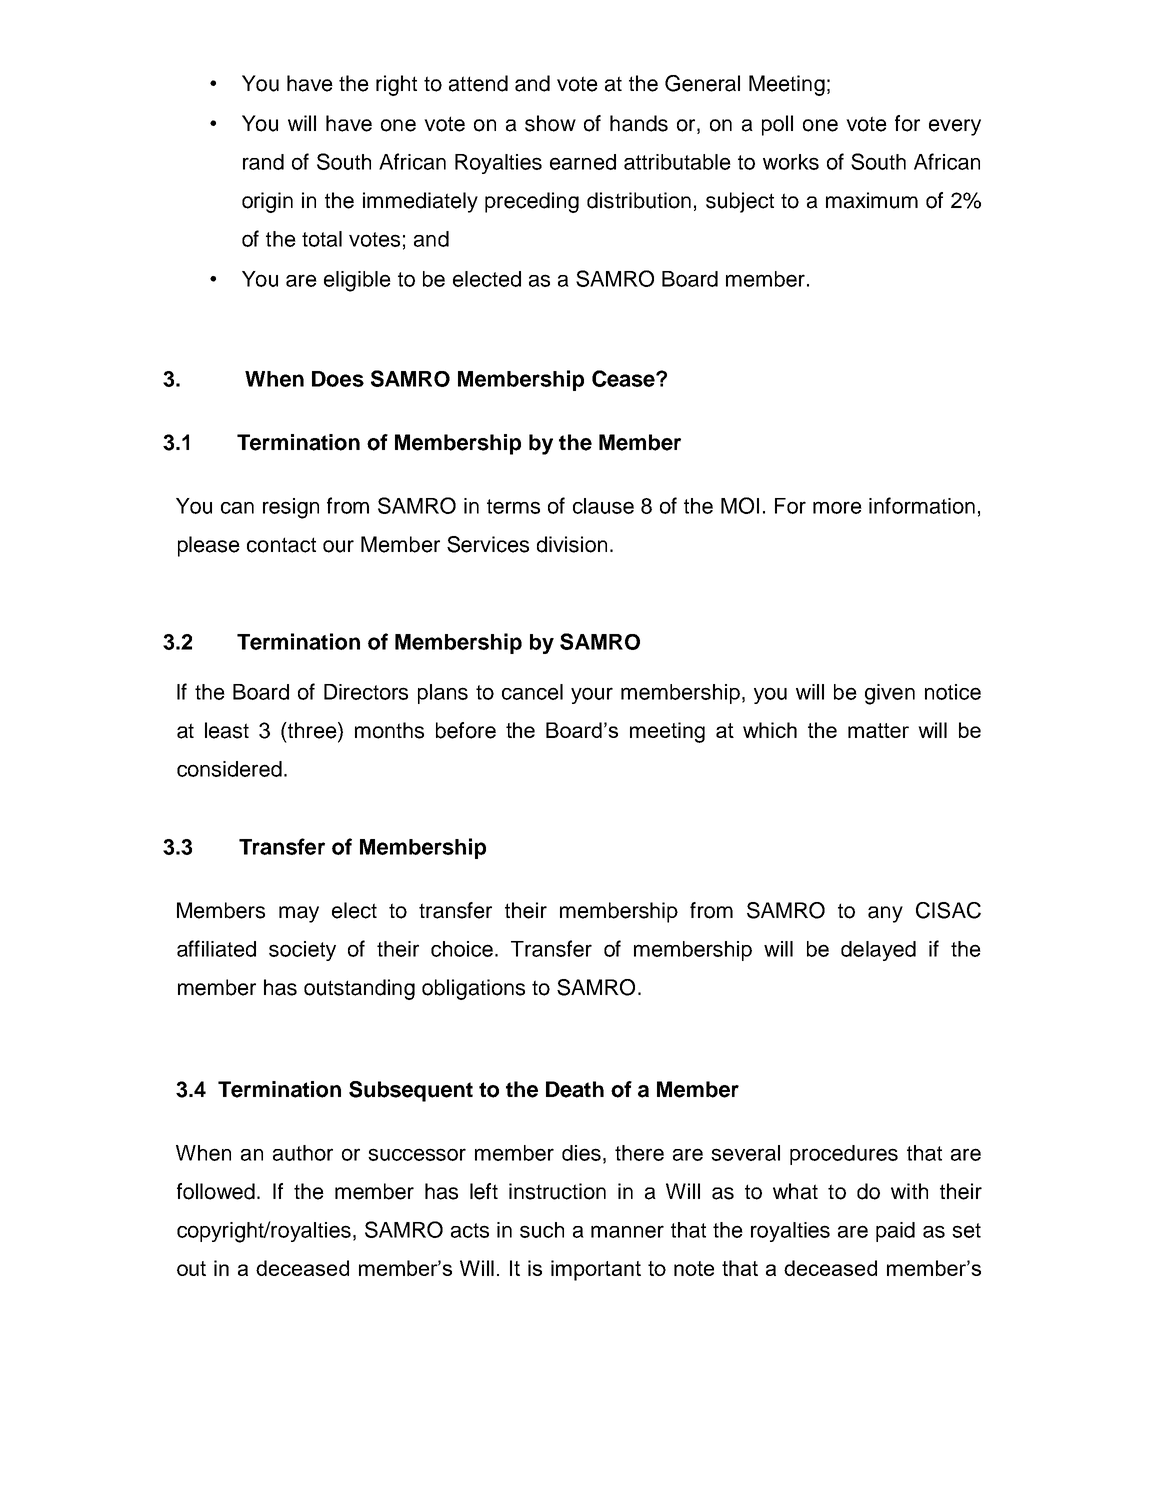 Image resolution: width=1159 pixels, height=1501 pixels. Describe the element at coordinates (550, 123) in the image. I see `show` at that location.
